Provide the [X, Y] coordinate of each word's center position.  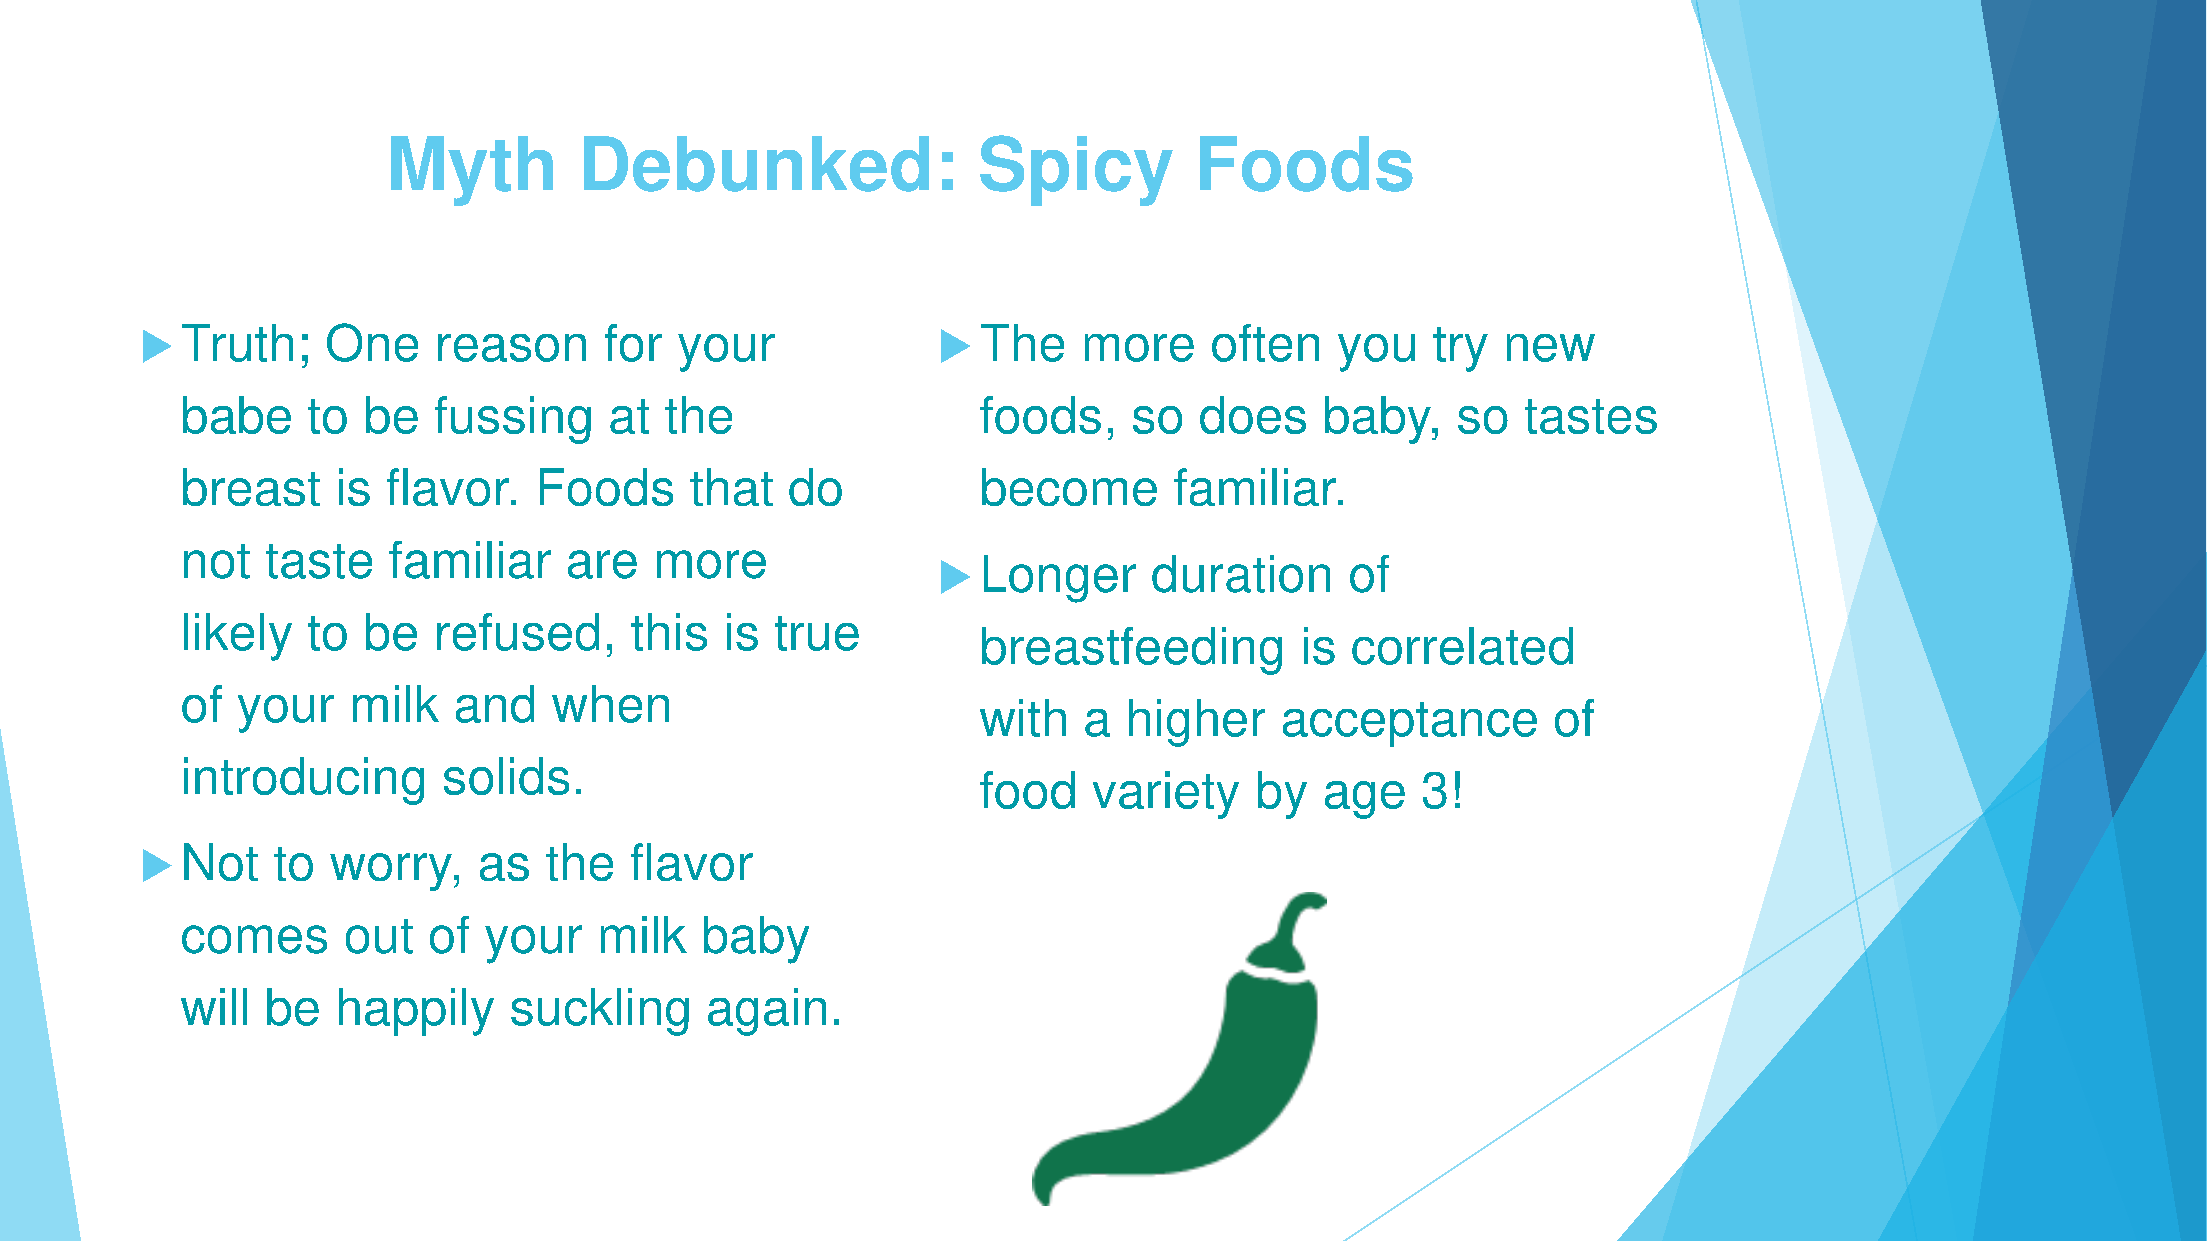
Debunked [756, 164]
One [372, 342]
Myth [472, 171]
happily [416, 1012]
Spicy [1076, 170]
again [767, 1012]
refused [518, 632]
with [1023, 718]
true [817, 633]
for [633, 343]
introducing [304, 781]
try [1460, 349]
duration [1241, 574]
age [1365, 800]
